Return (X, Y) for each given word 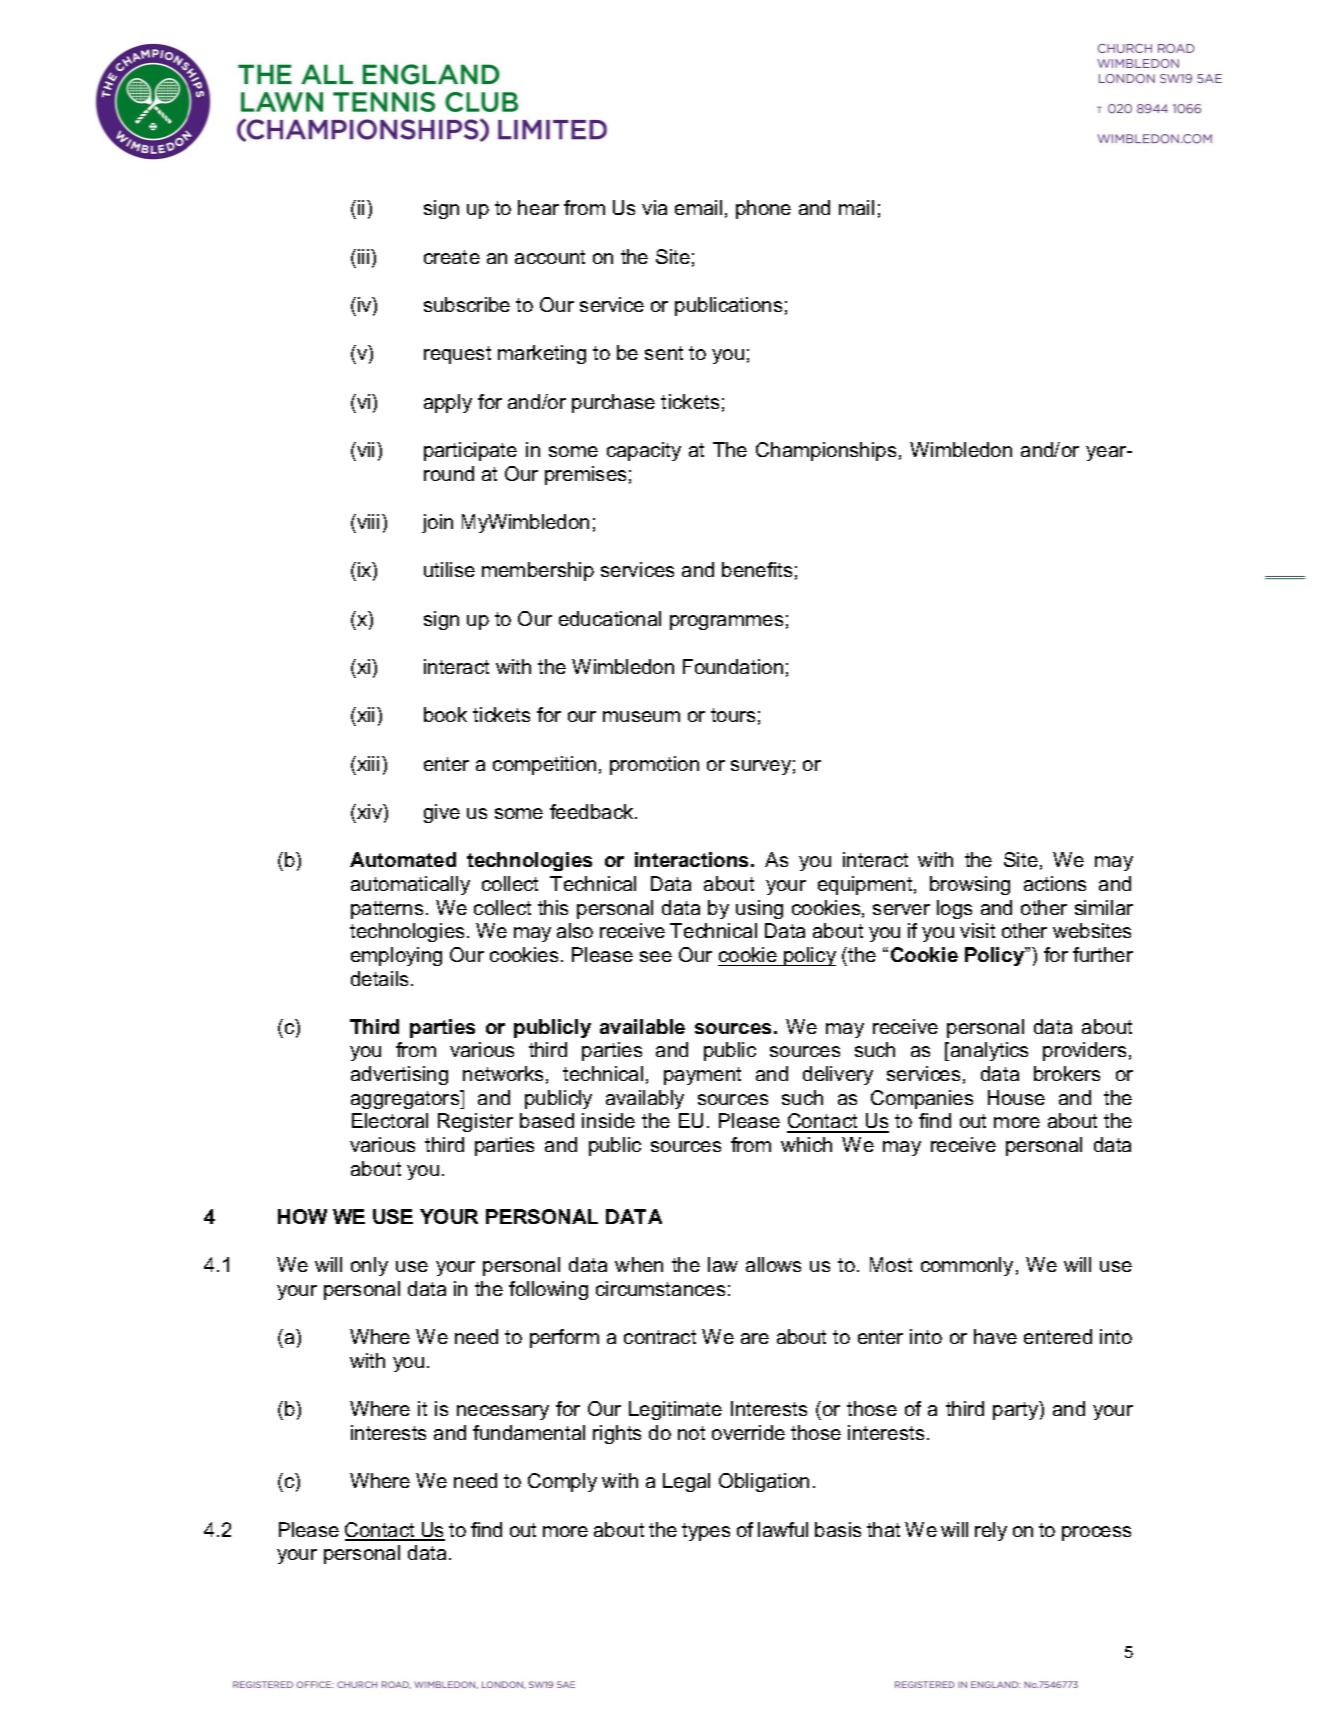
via (654, 207)
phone (763, 209)
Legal (686, 1482)
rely (991, 1531)
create (452, 257)
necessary (503, 1412)
